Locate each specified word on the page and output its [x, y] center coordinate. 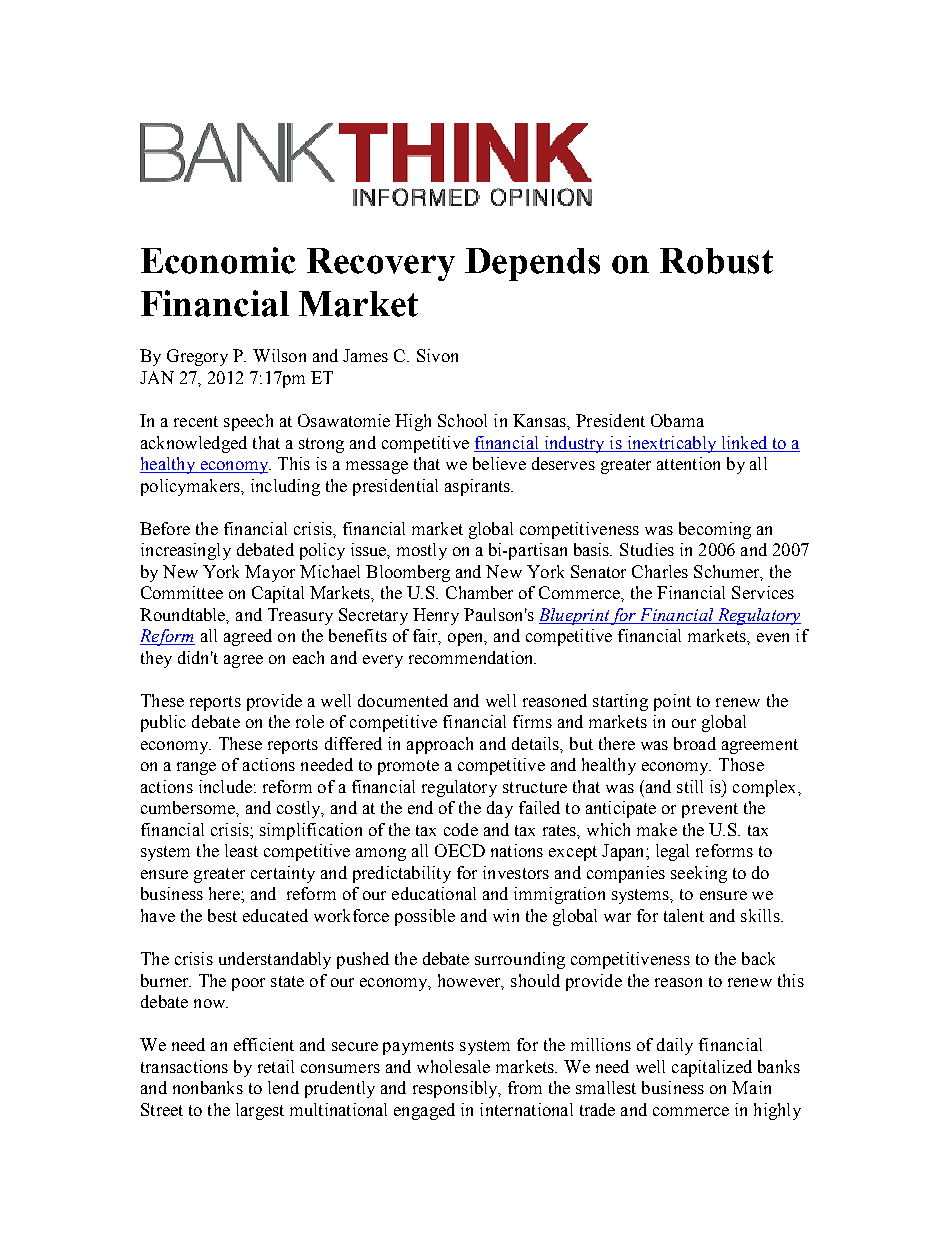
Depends [532, 264]
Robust [716, 261]
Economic [218, 260]
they [156, 659]
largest [260, 1111]
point [672, 702]
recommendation [472, 657]
